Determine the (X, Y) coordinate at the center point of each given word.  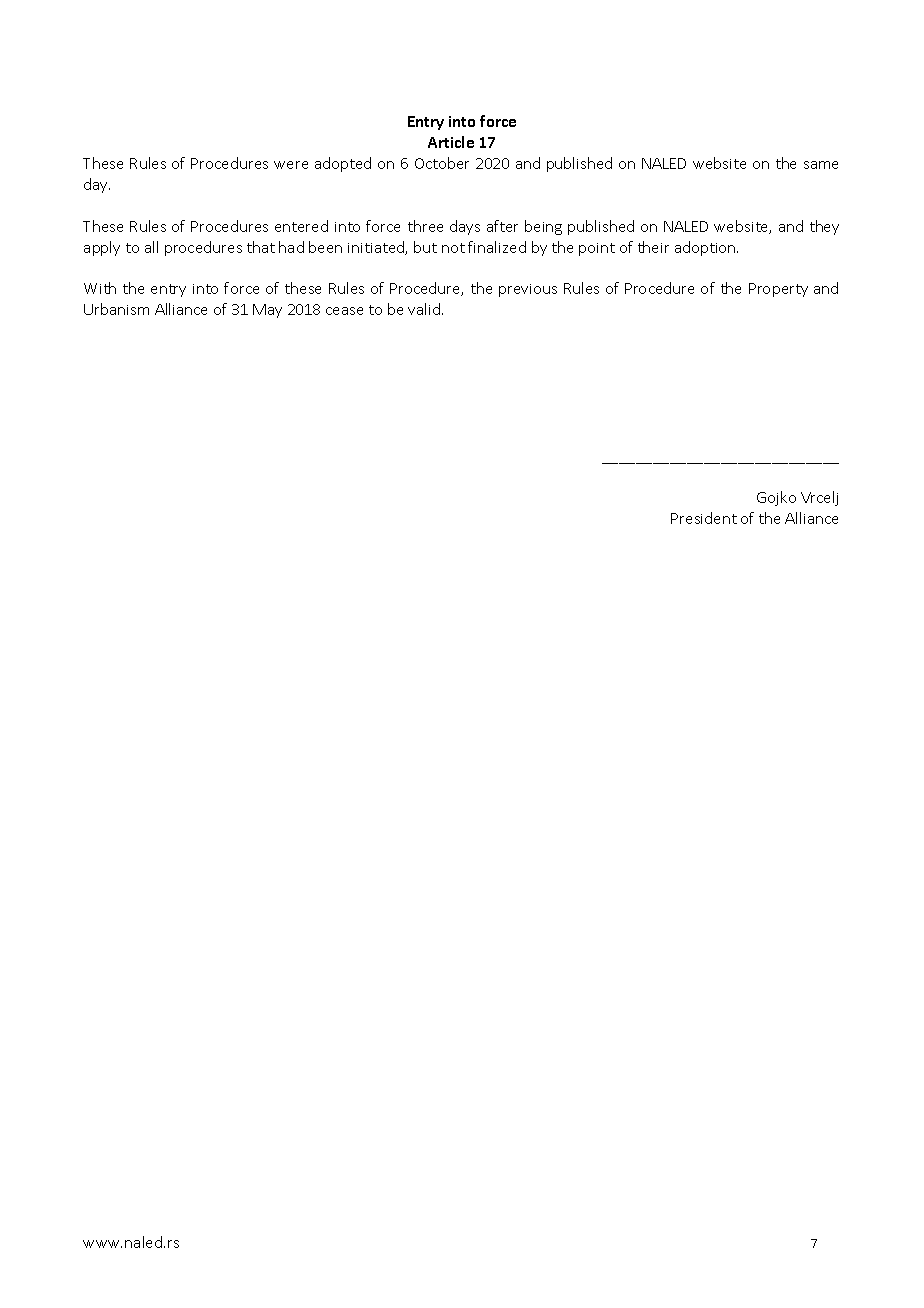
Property (778, 290)
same (821, 165)
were (291, 165)
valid (424, 309)
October (442, 163)
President (704, 518)
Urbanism (116, 309)
